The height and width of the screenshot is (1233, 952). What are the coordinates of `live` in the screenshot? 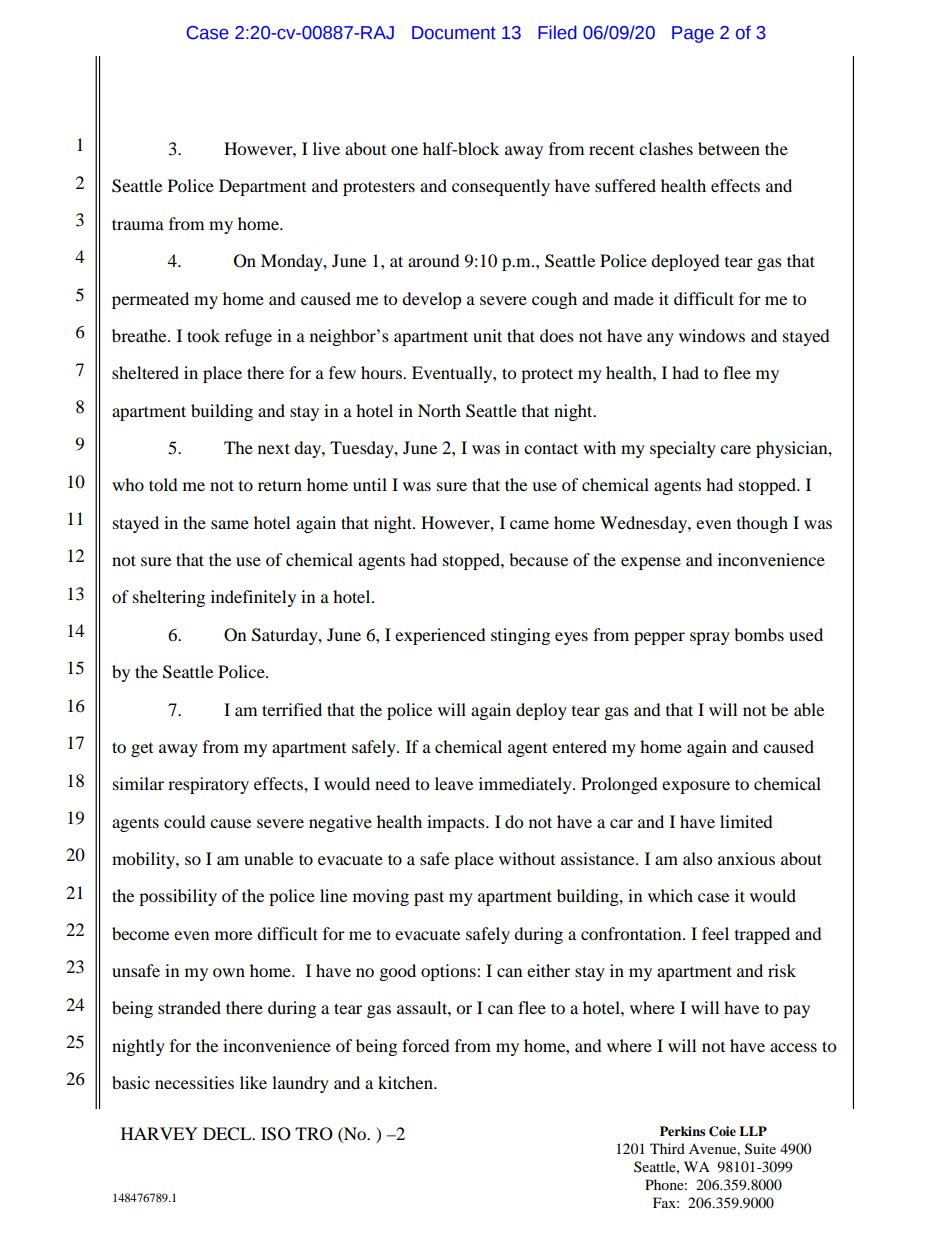 It's located at (326, 148).
